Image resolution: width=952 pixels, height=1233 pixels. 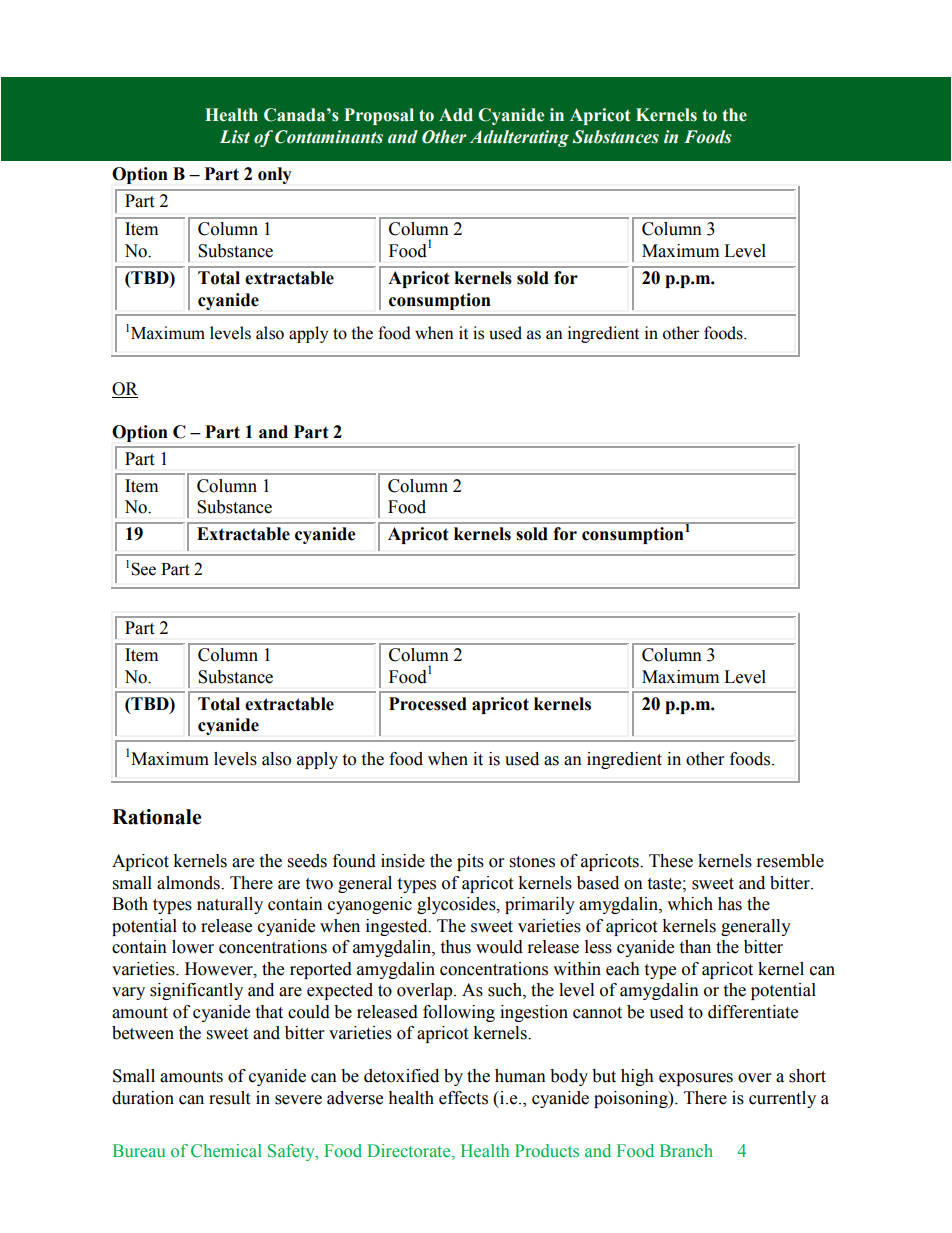 I want to click on pits, so click(x=470, y=862).
